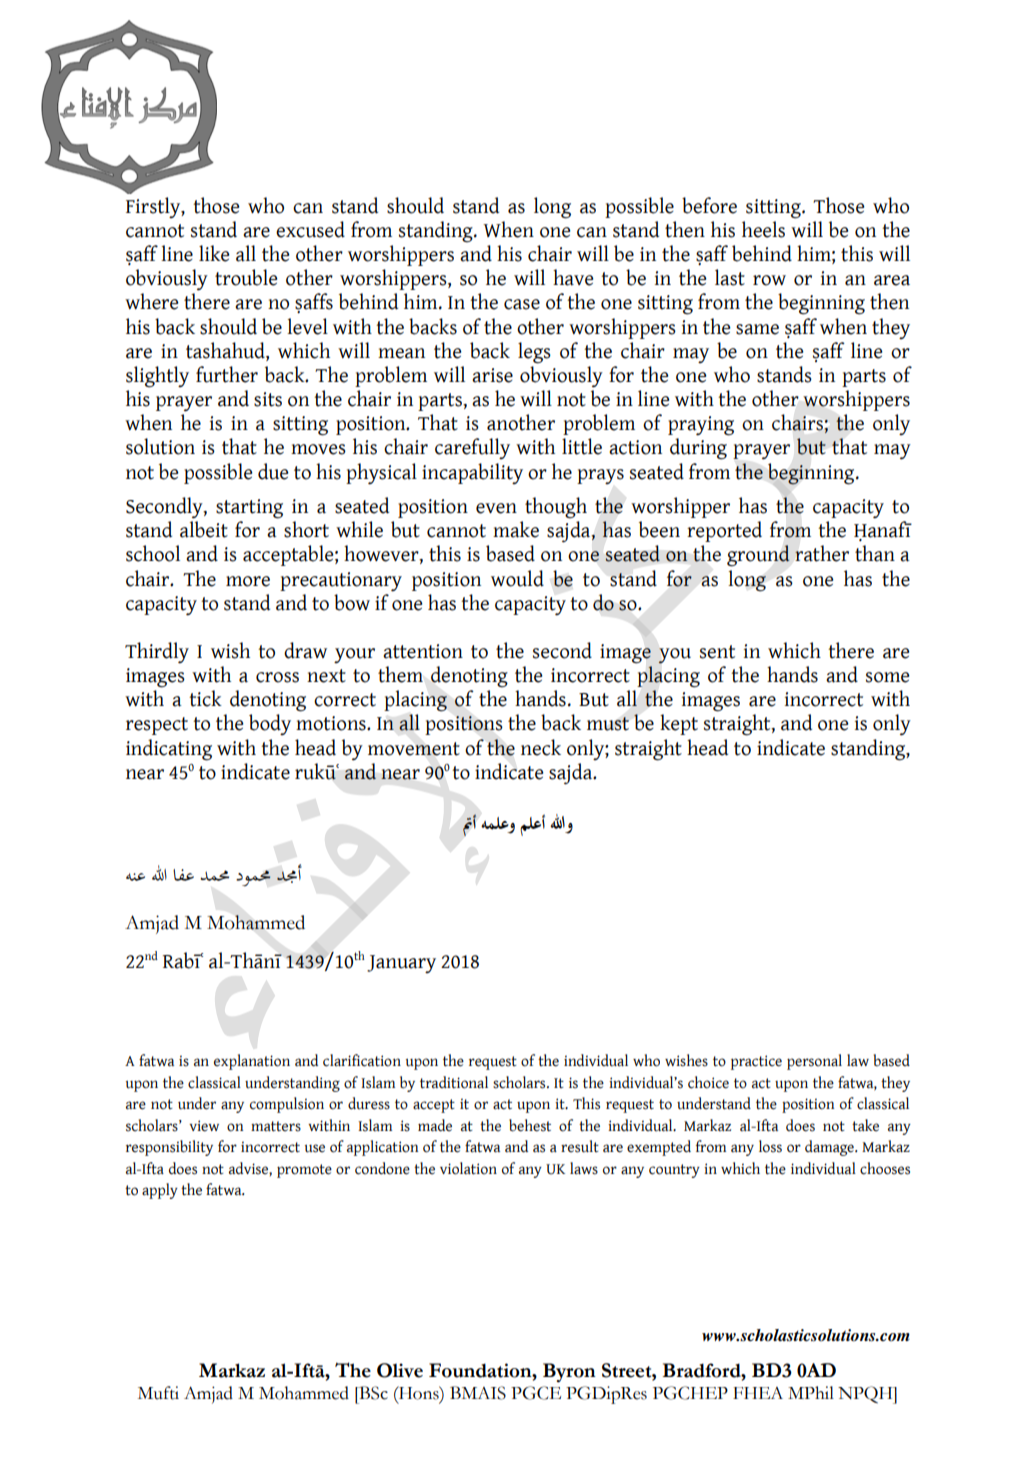 The height and width of the image is (1465, 1036). Describe the element at coordinates (573, 277) in the image. I see `have` at that location.
